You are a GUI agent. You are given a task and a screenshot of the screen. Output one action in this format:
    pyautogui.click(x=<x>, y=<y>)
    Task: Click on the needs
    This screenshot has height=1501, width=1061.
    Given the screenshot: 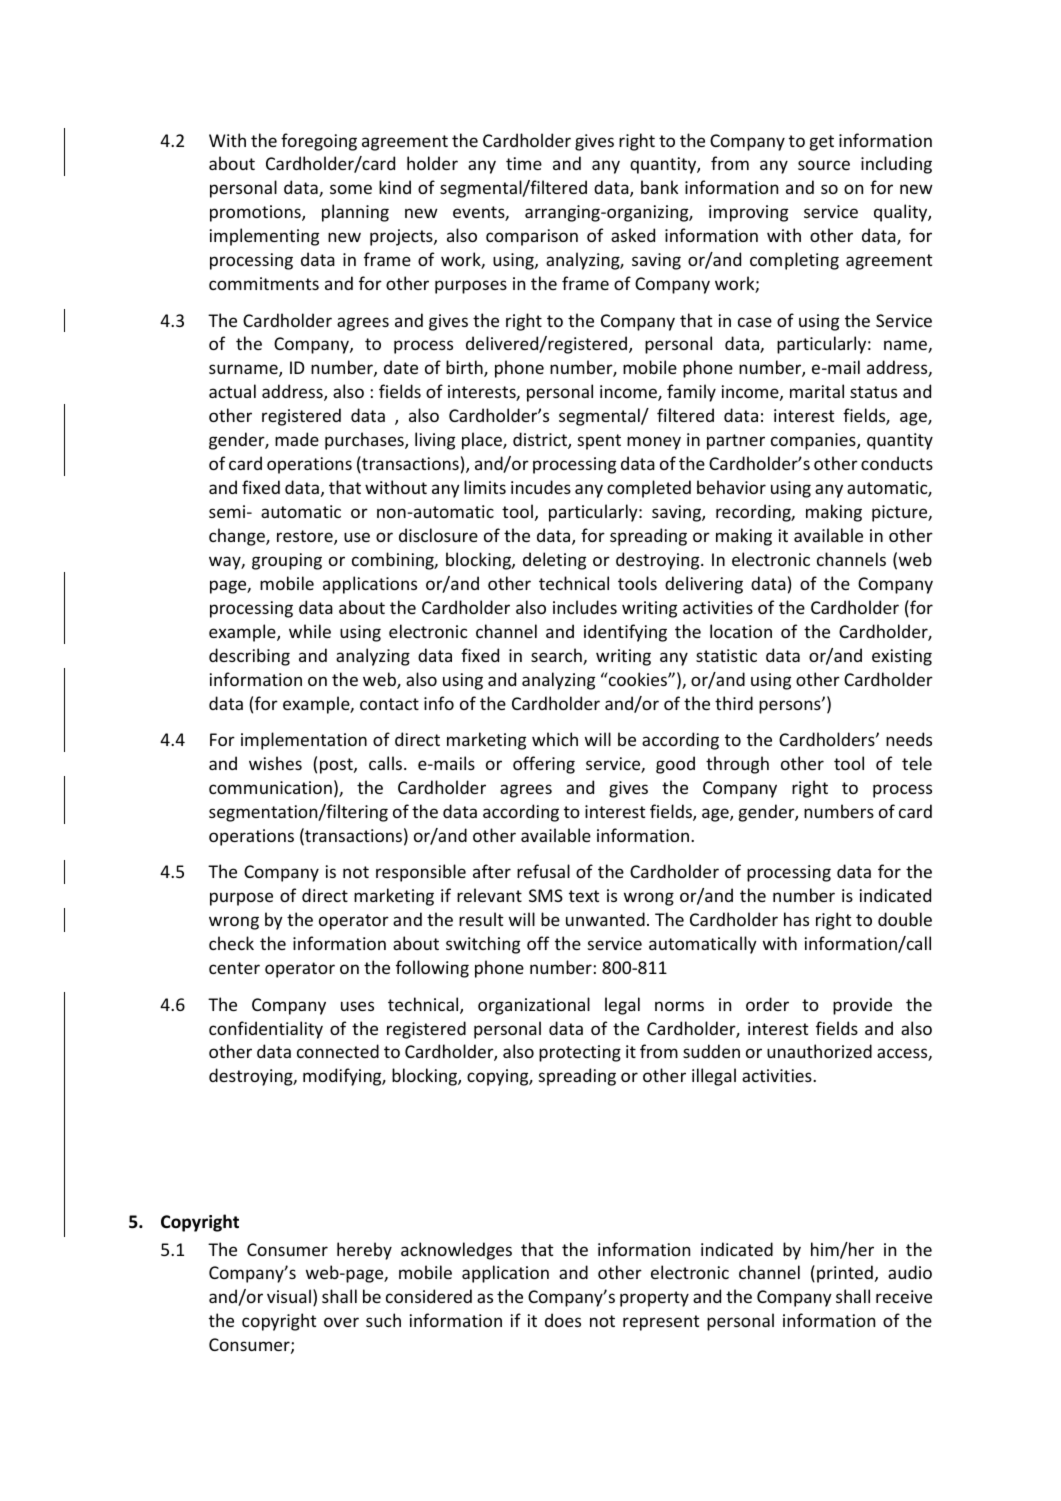 What is the action you would take?
    pyautogui.click(x=909, y=739)
